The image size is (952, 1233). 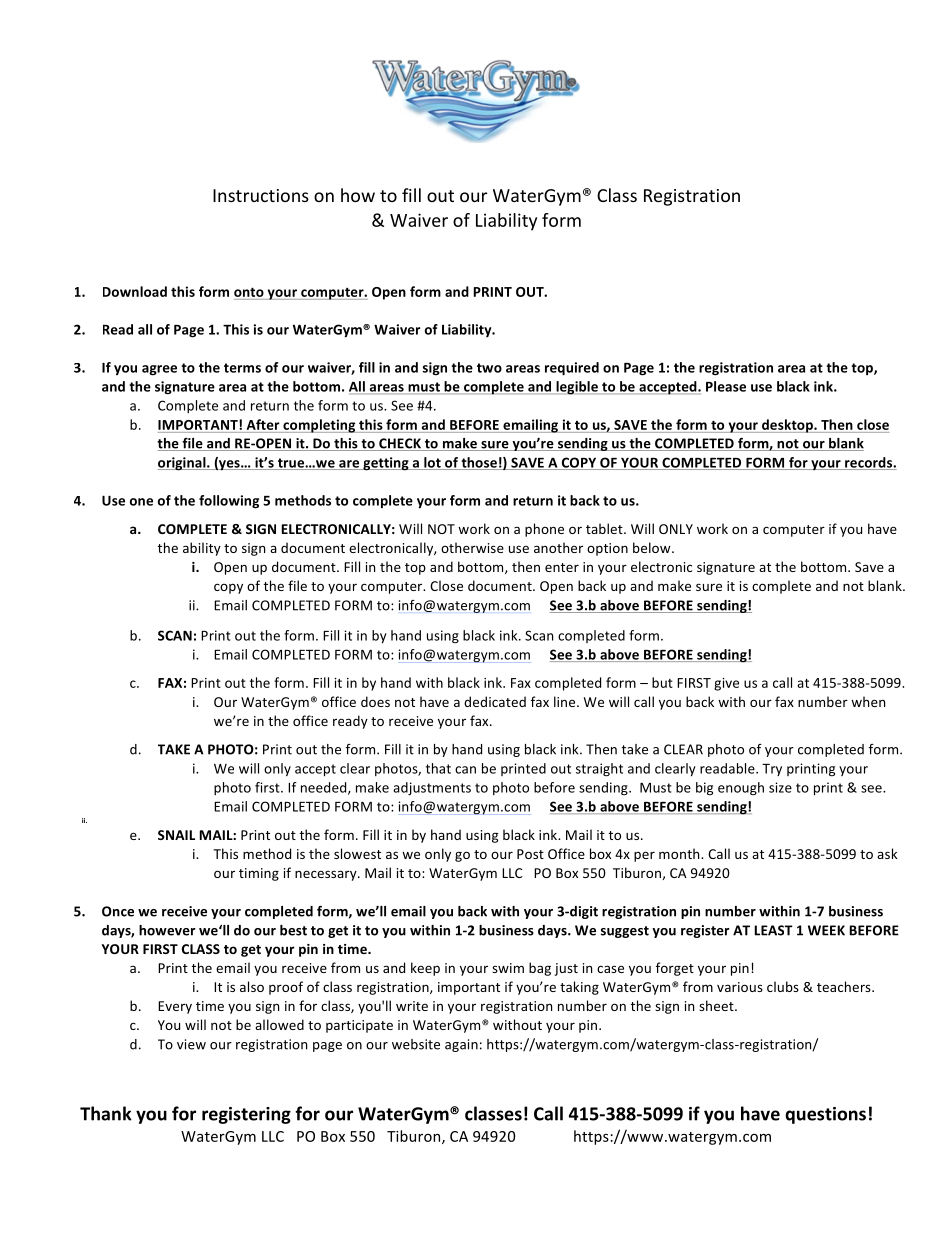 I want to click on Instructions, so click(x=261, y=195).
